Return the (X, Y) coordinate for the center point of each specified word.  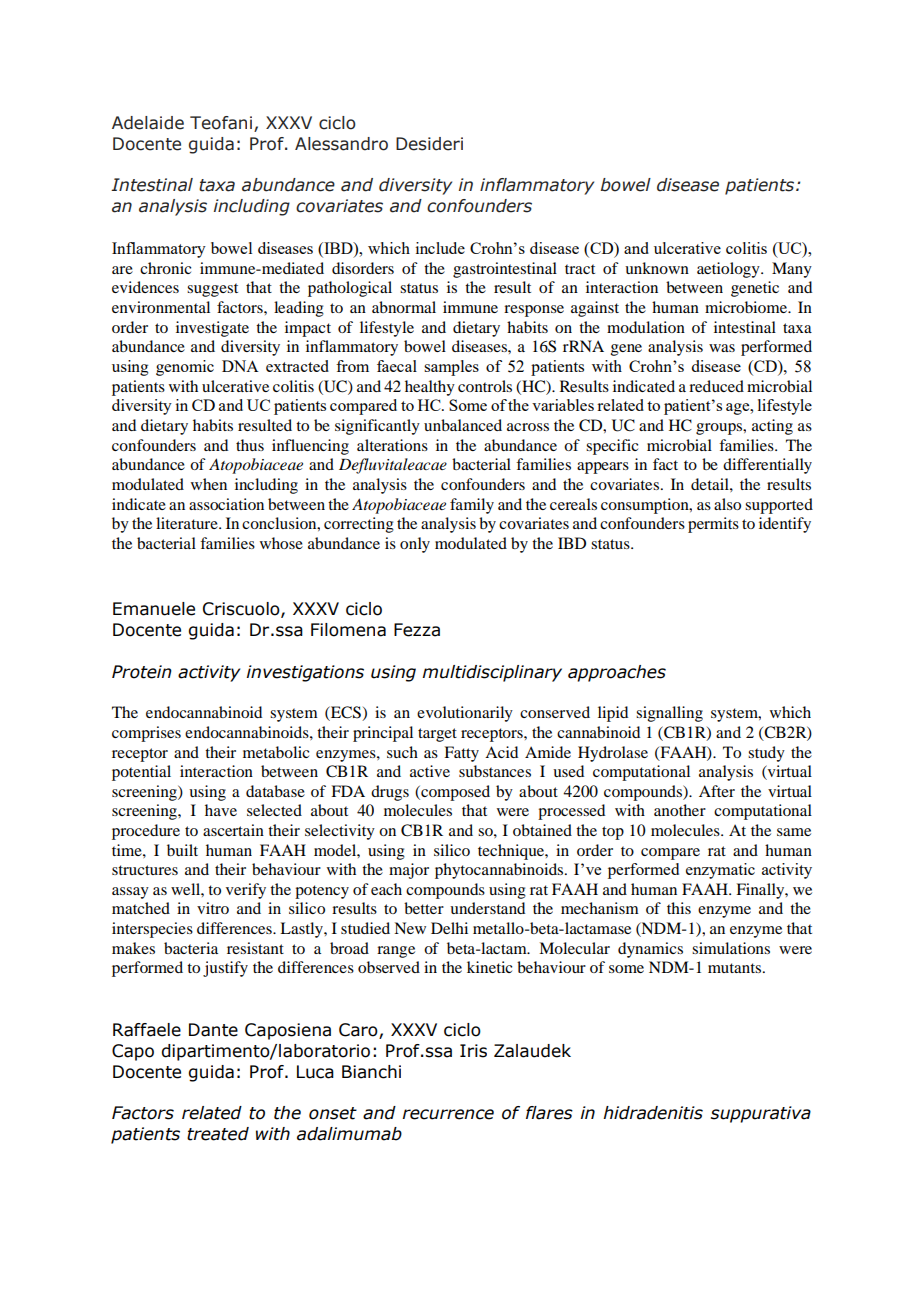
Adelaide (148, 123)
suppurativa (761, 1114)
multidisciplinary (492, 673)
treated (218, 1134)
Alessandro (341, 144)
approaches (617, 673)
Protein (142, 672)
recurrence (448, 1114)
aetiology (729, 270)
